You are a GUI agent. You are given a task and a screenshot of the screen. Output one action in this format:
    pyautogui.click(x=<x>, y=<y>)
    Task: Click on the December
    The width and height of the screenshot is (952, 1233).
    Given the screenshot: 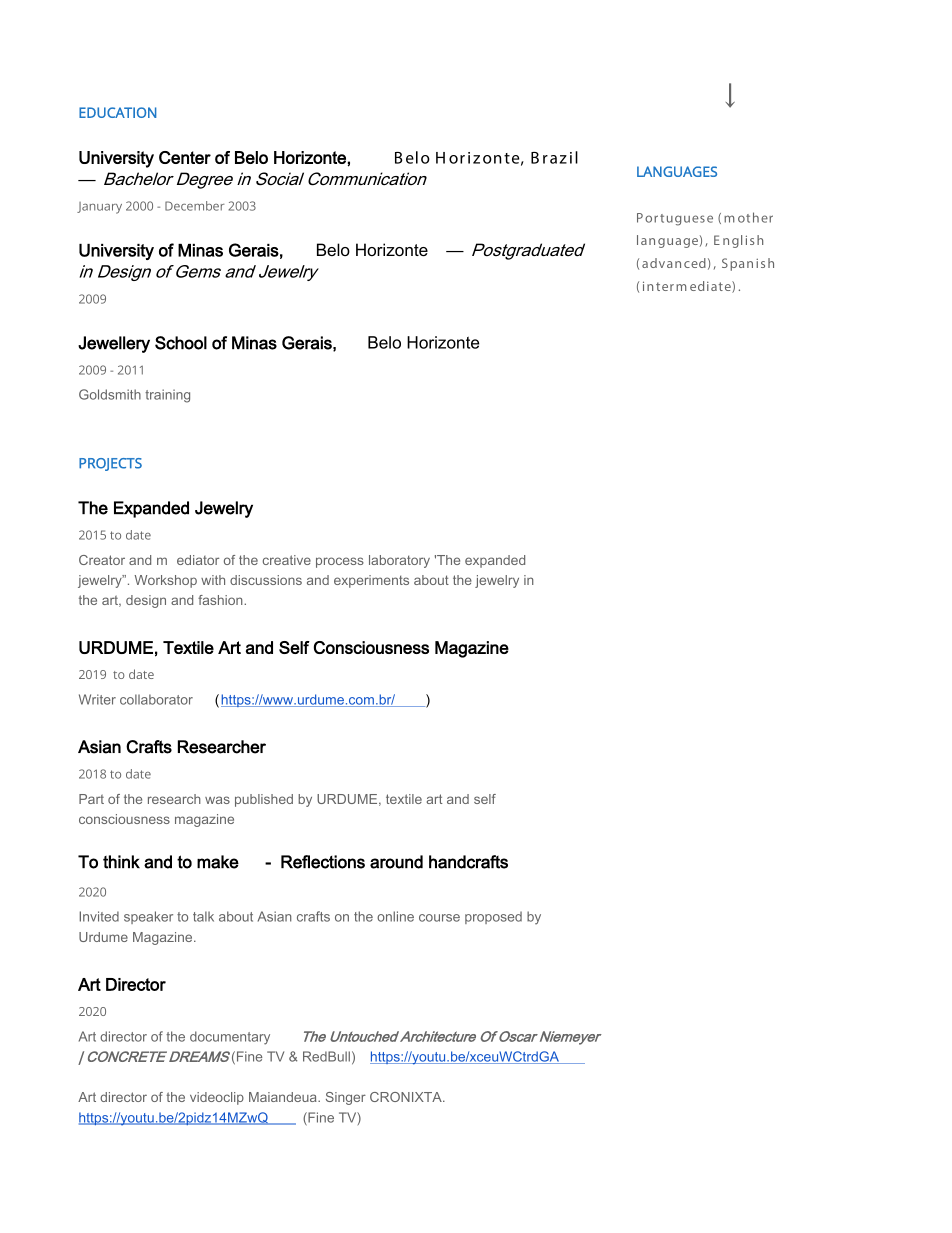 What is the action you would take?
    pyautogui.click(x=194, y=206)
